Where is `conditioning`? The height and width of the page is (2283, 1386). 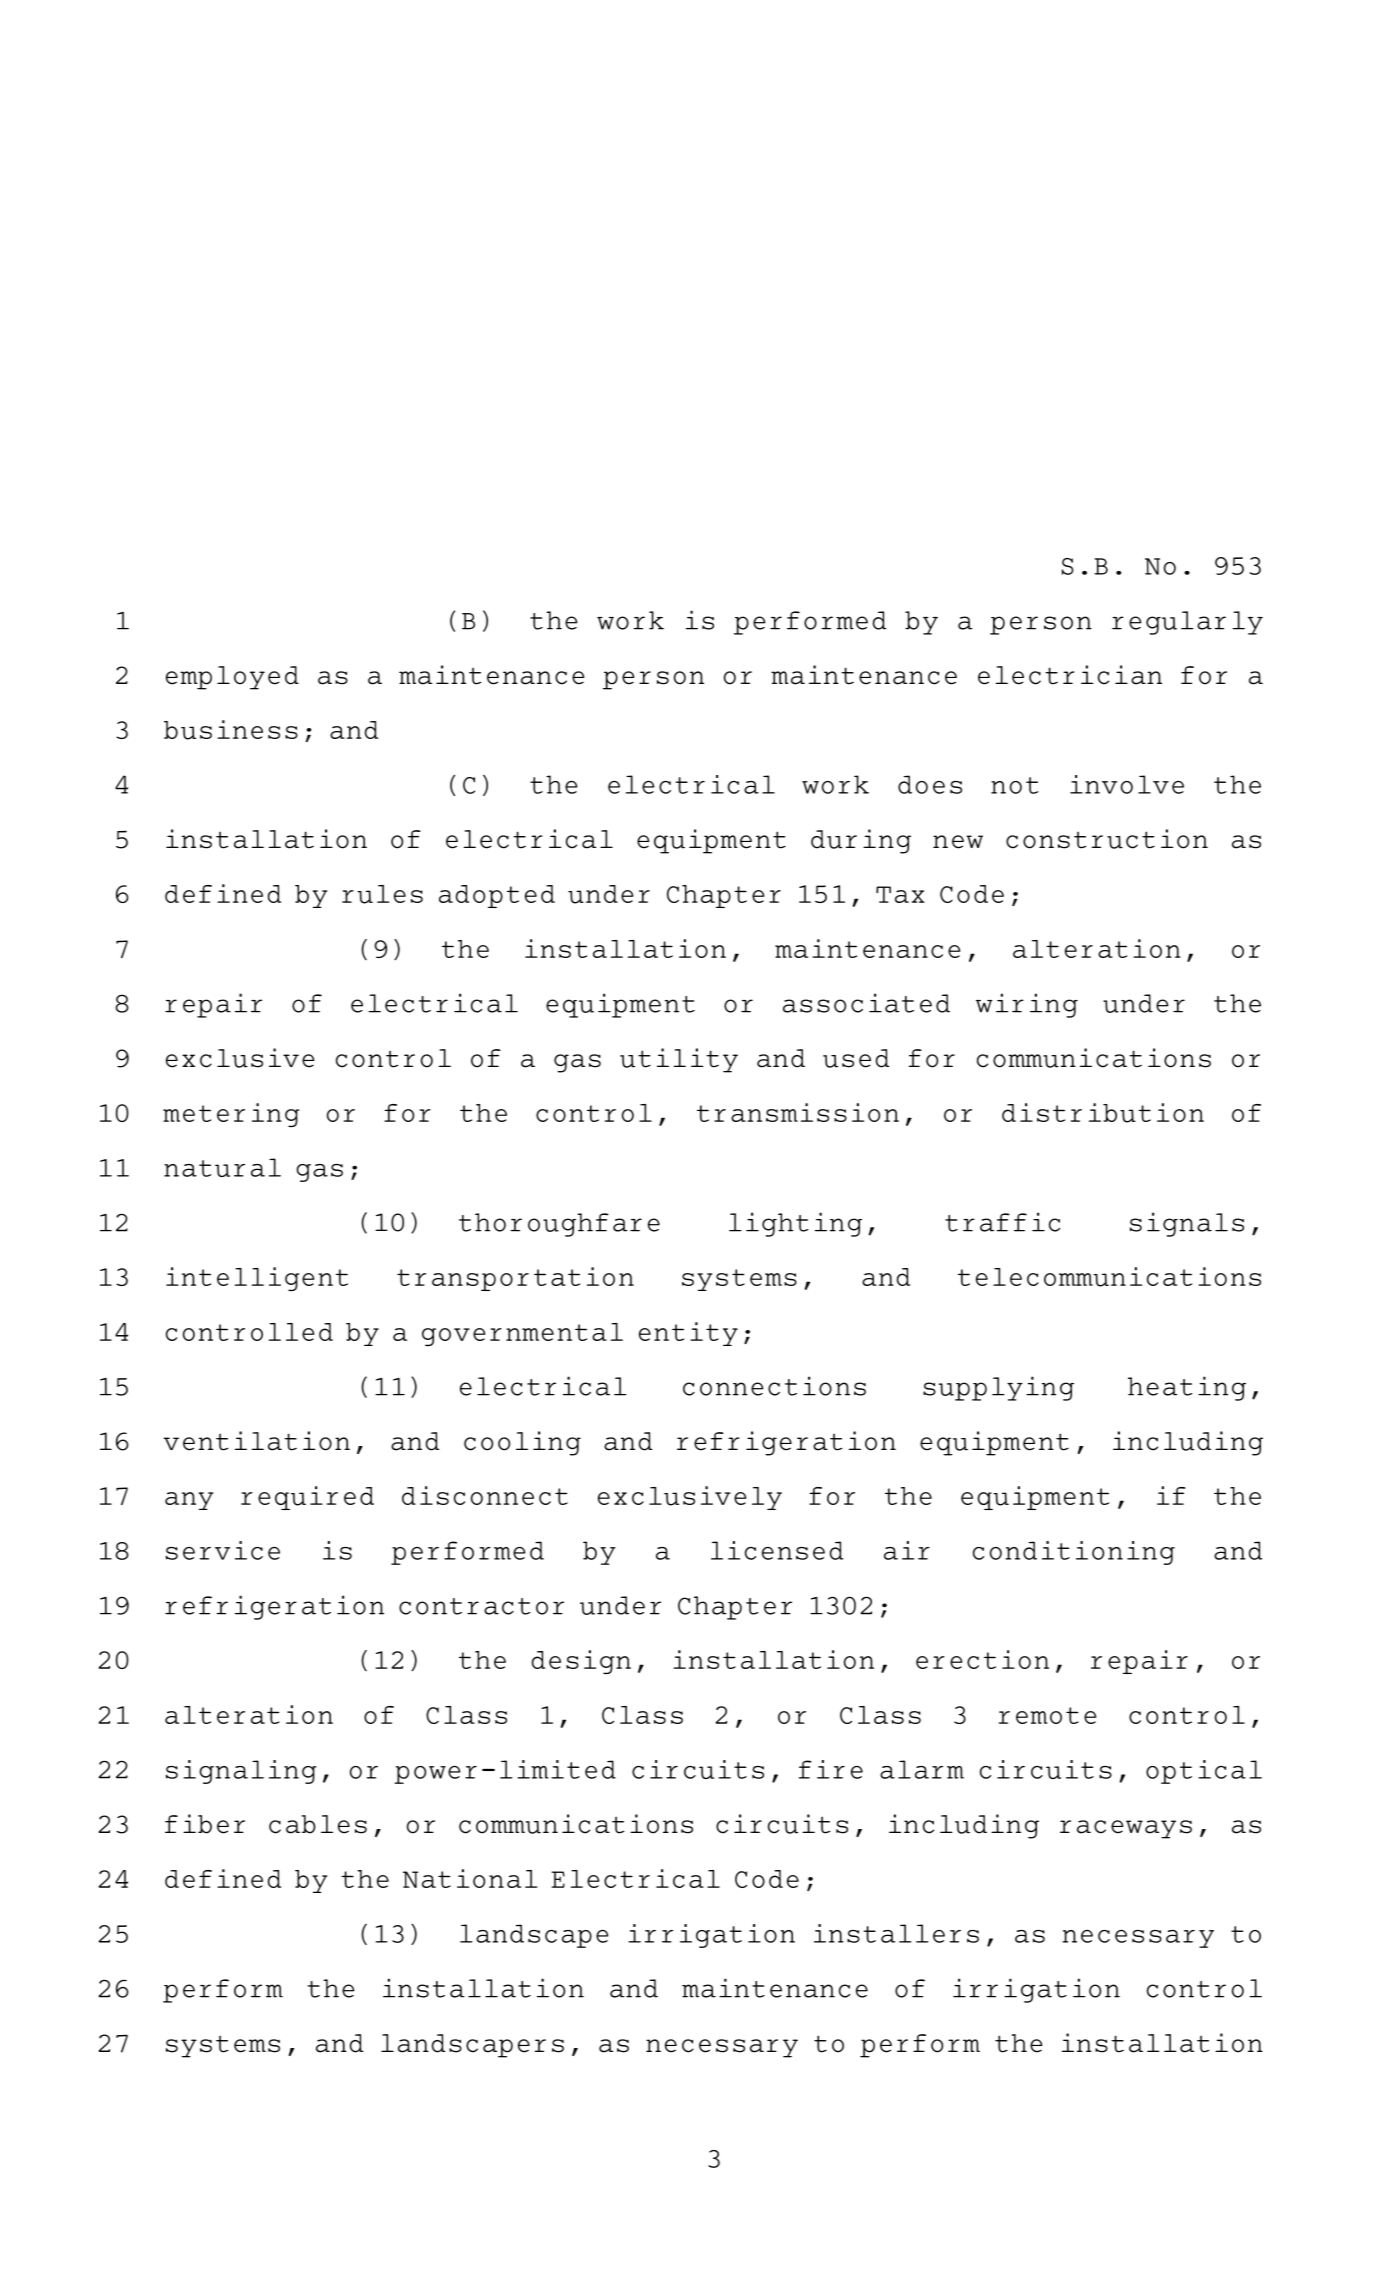 conditioning is located at coordinates (1074, 1553).
